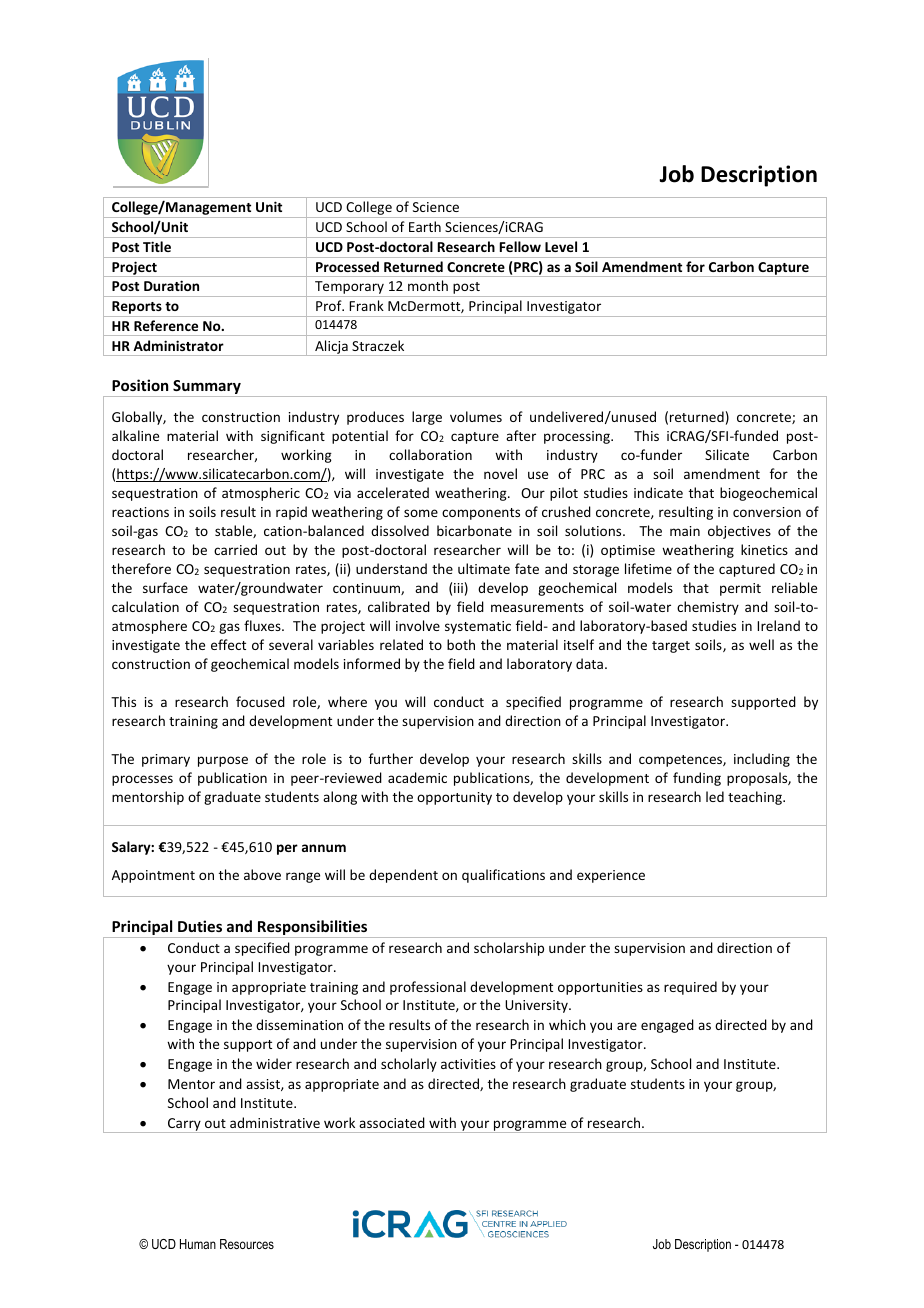  What do you see at coordinates (428, 285) in the document?
I see `month` at bounding box center [428, 285].
